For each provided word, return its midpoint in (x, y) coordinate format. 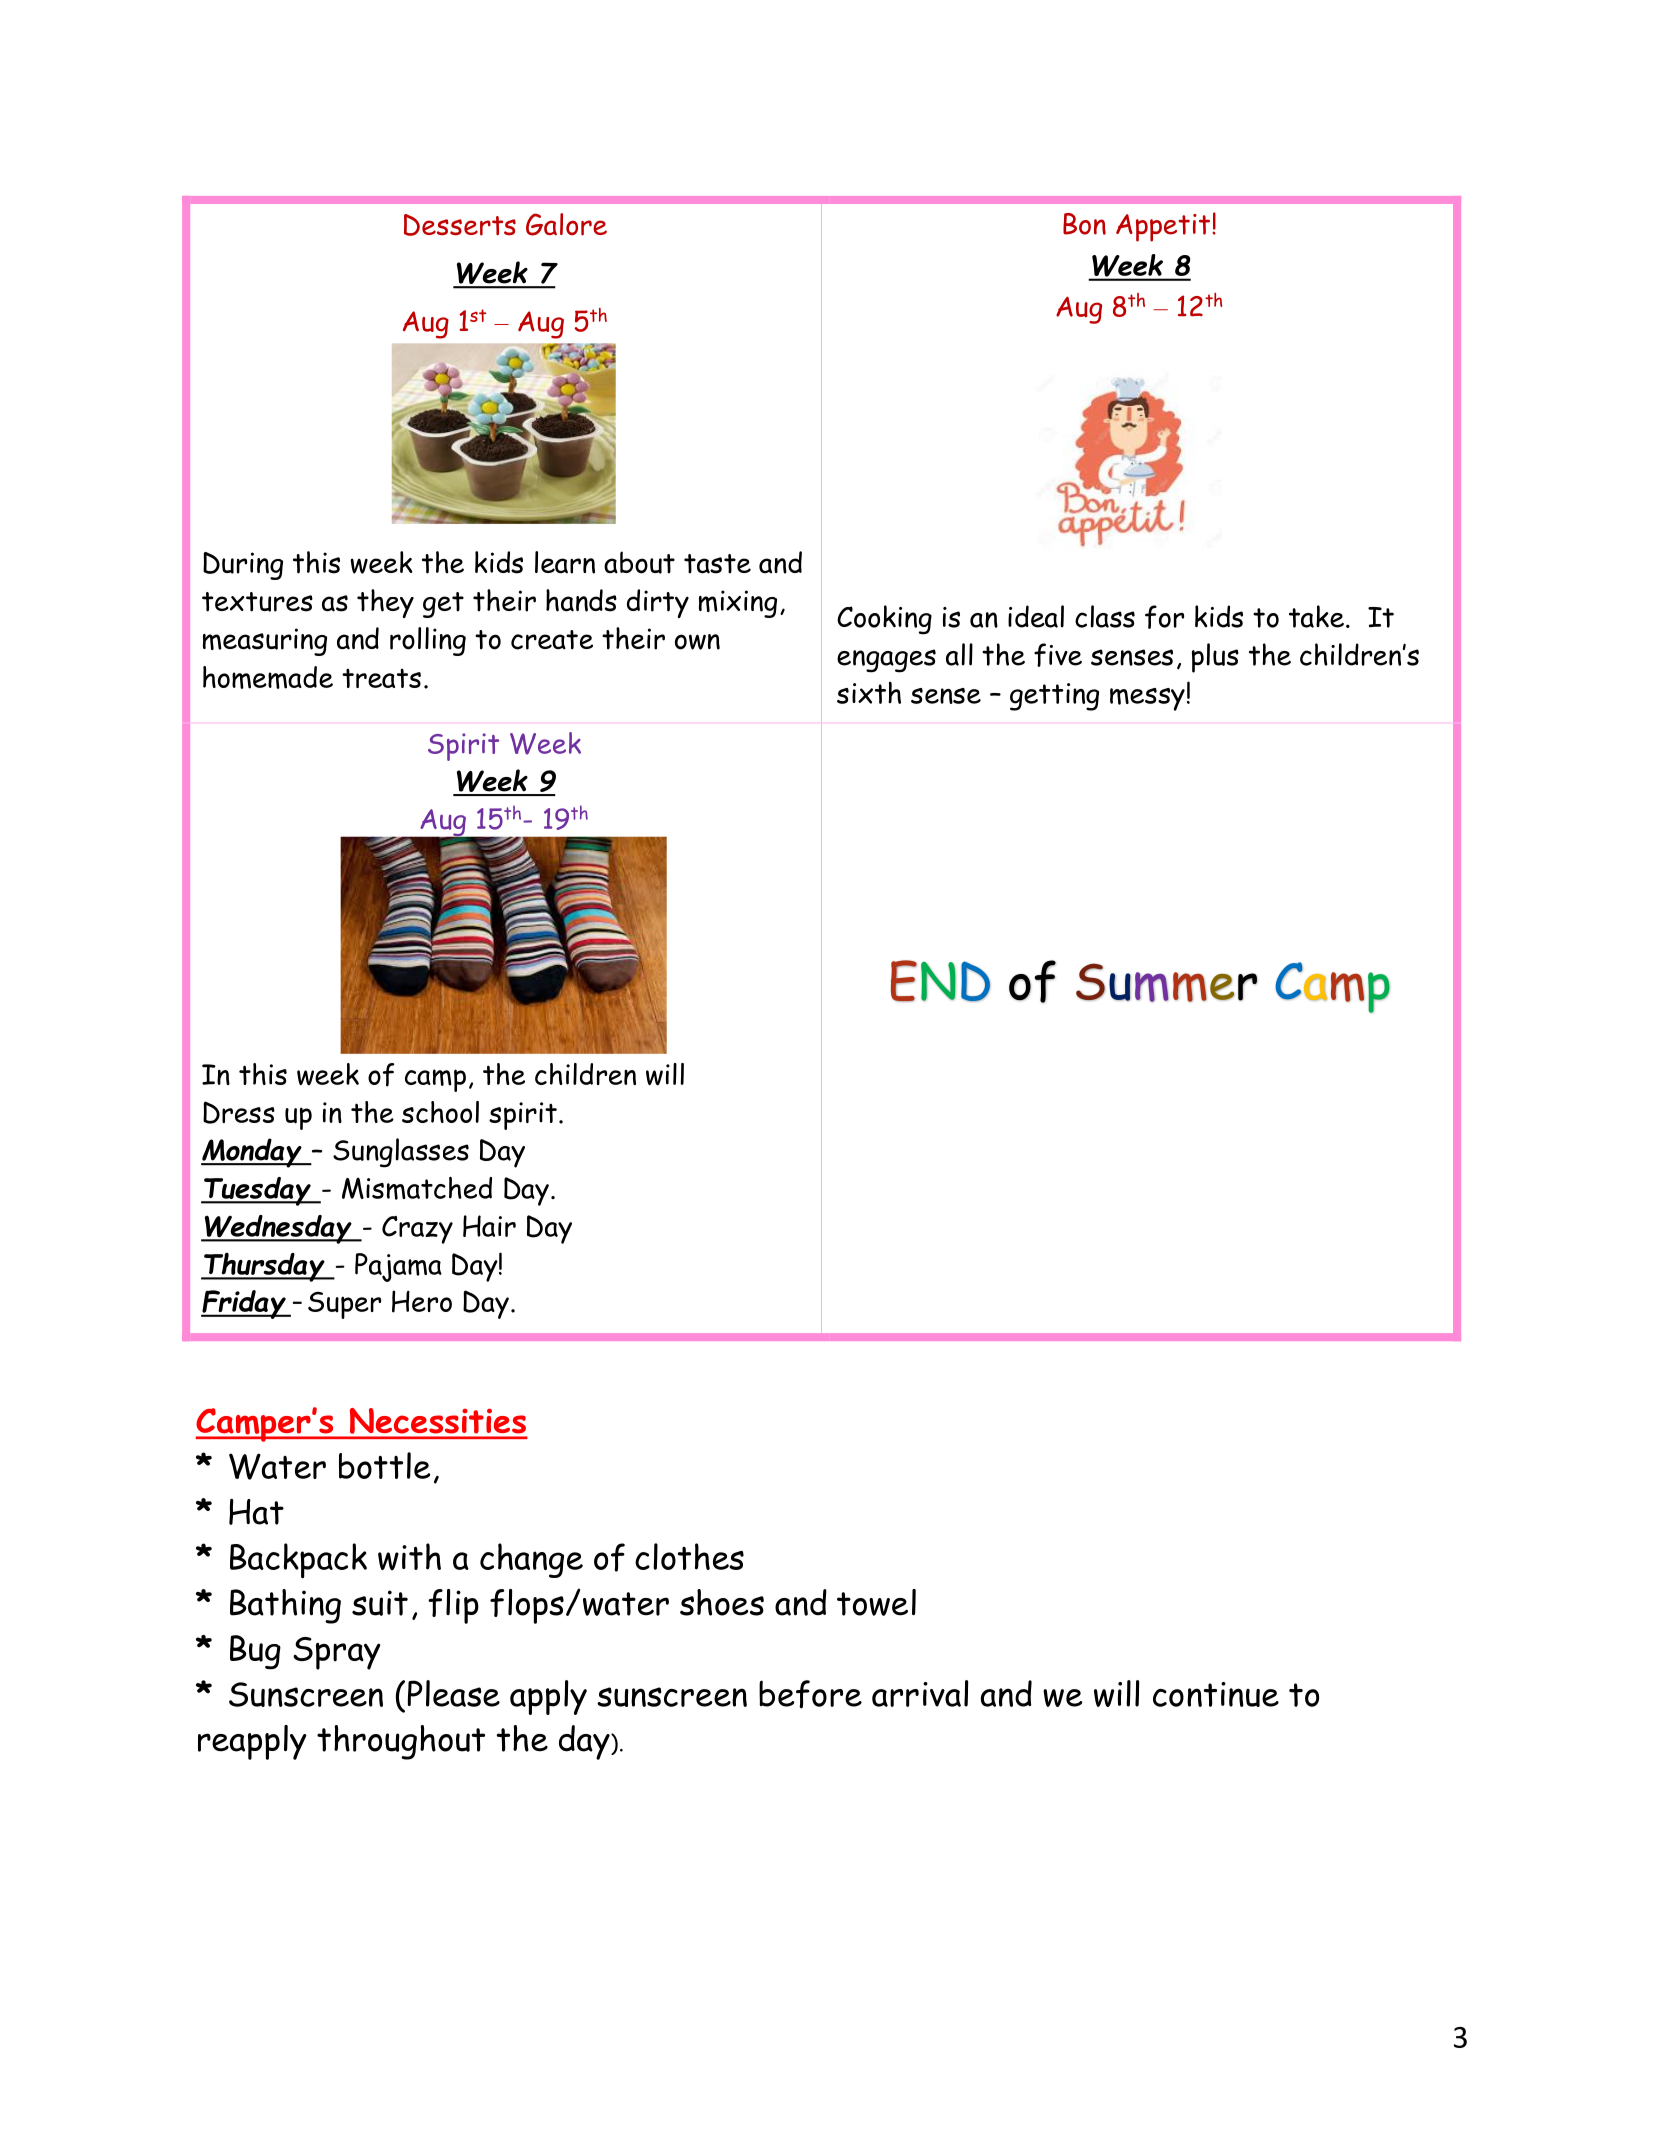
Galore (566, 224)
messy (1147, 699)
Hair (489, 1226)
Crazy (417, 1230)
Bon (1084, 224)
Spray (337, 1653)
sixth (869, 693)
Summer (1166, 982)
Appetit (1164, 228)
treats (381, 678)
